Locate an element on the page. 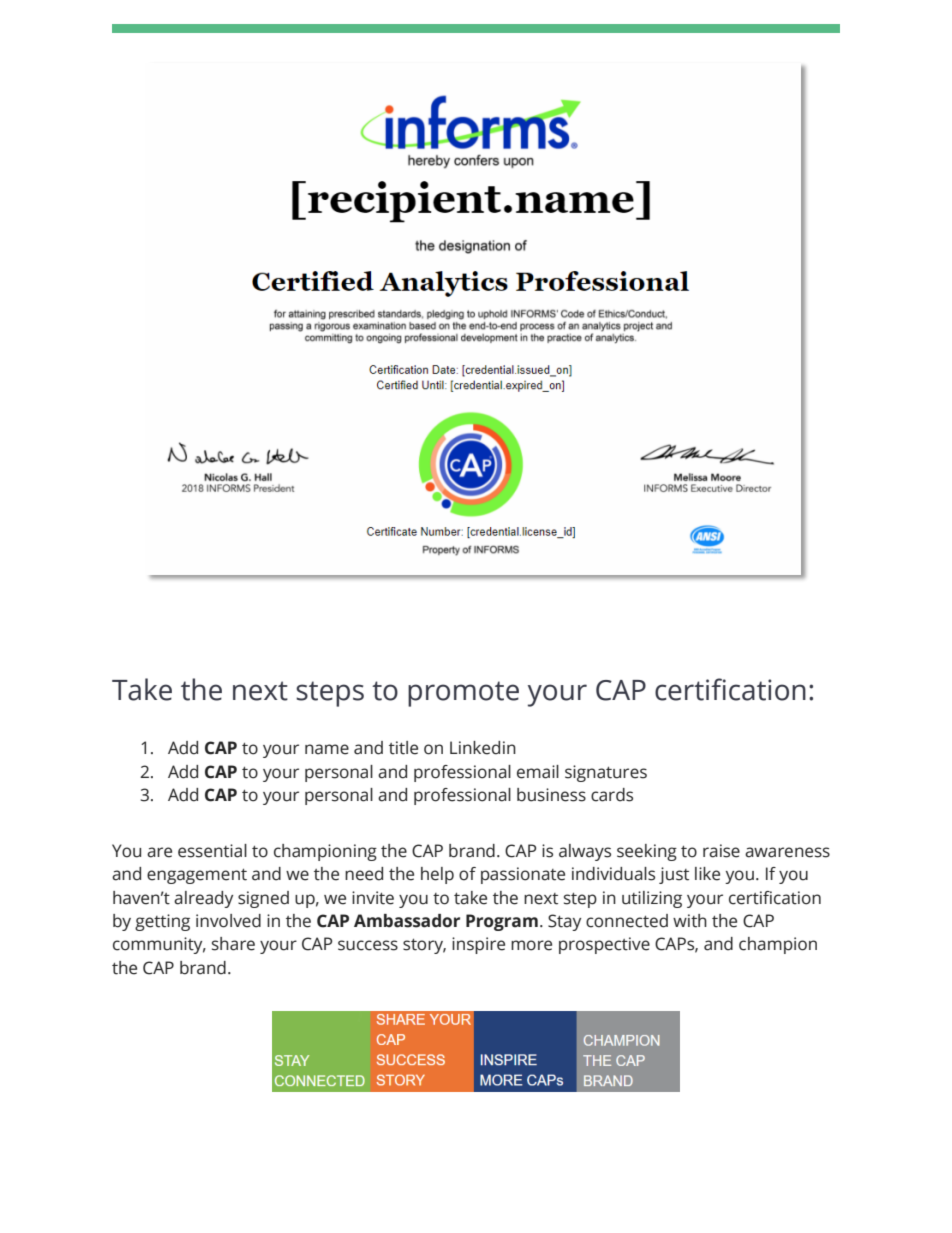  essential is located at coordinates (212, 851).
